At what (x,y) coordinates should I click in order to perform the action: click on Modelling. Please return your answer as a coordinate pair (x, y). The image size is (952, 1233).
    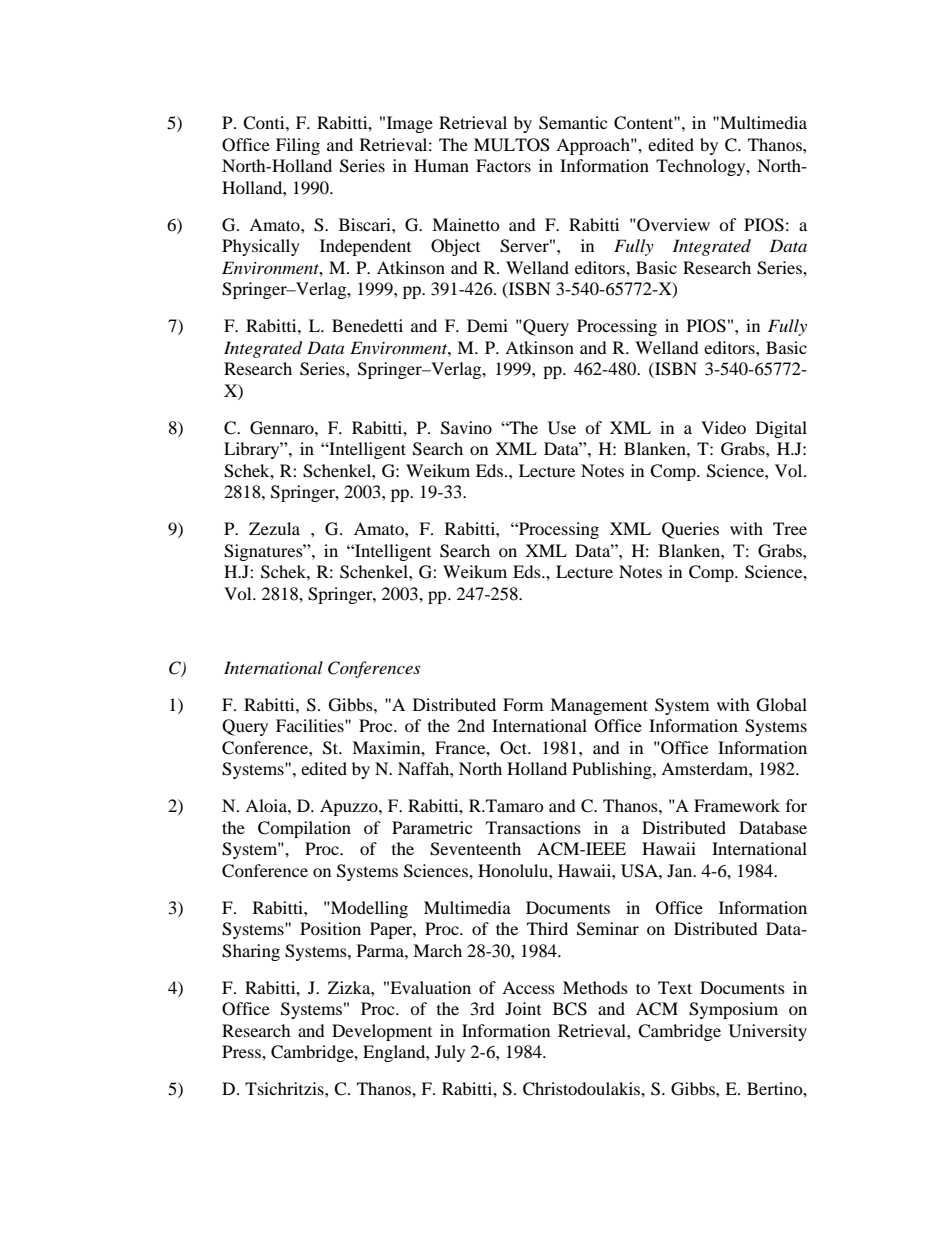
    Looking at the image, I should click on (368, 909).
